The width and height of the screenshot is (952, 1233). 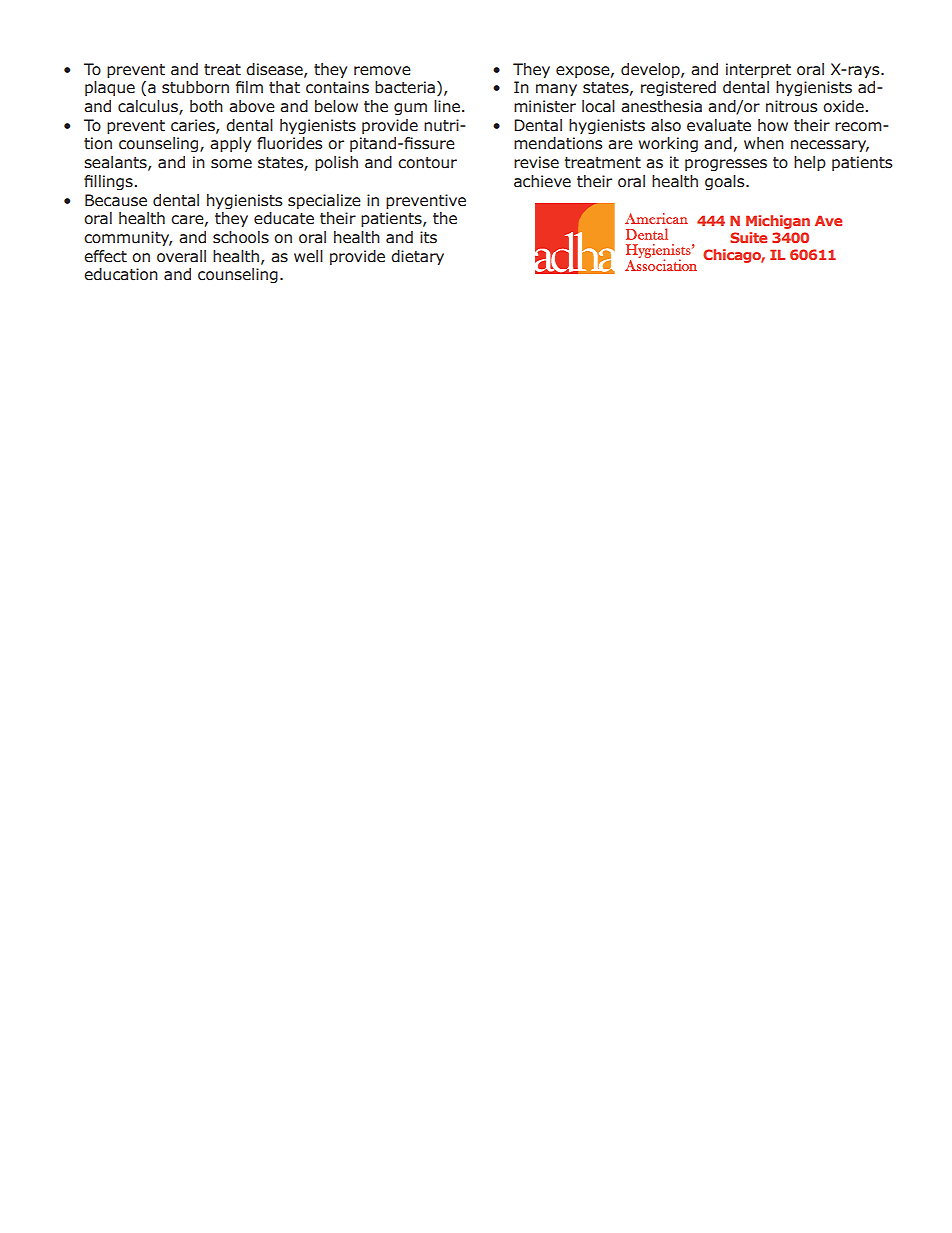 I want to click on caries, so click(x=194, y=126).
